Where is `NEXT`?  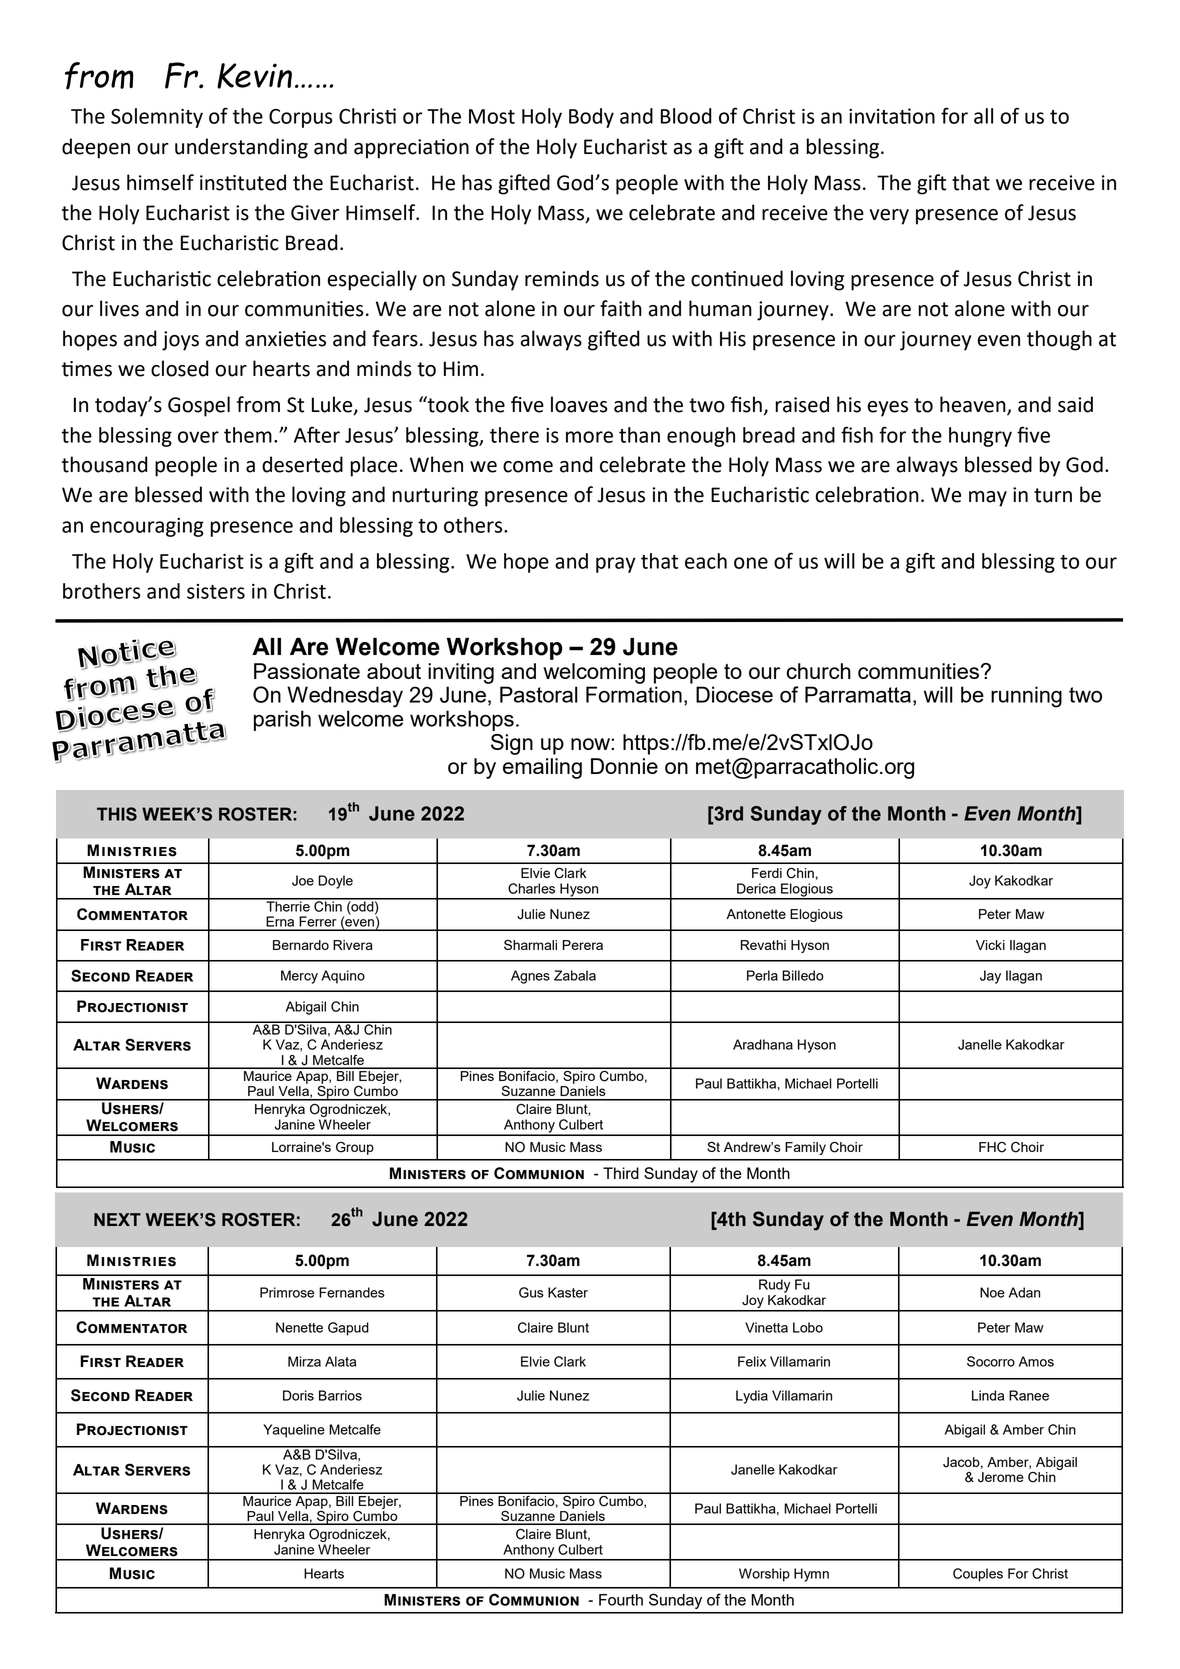 NEXT is located at coordinates (117, 1219).
